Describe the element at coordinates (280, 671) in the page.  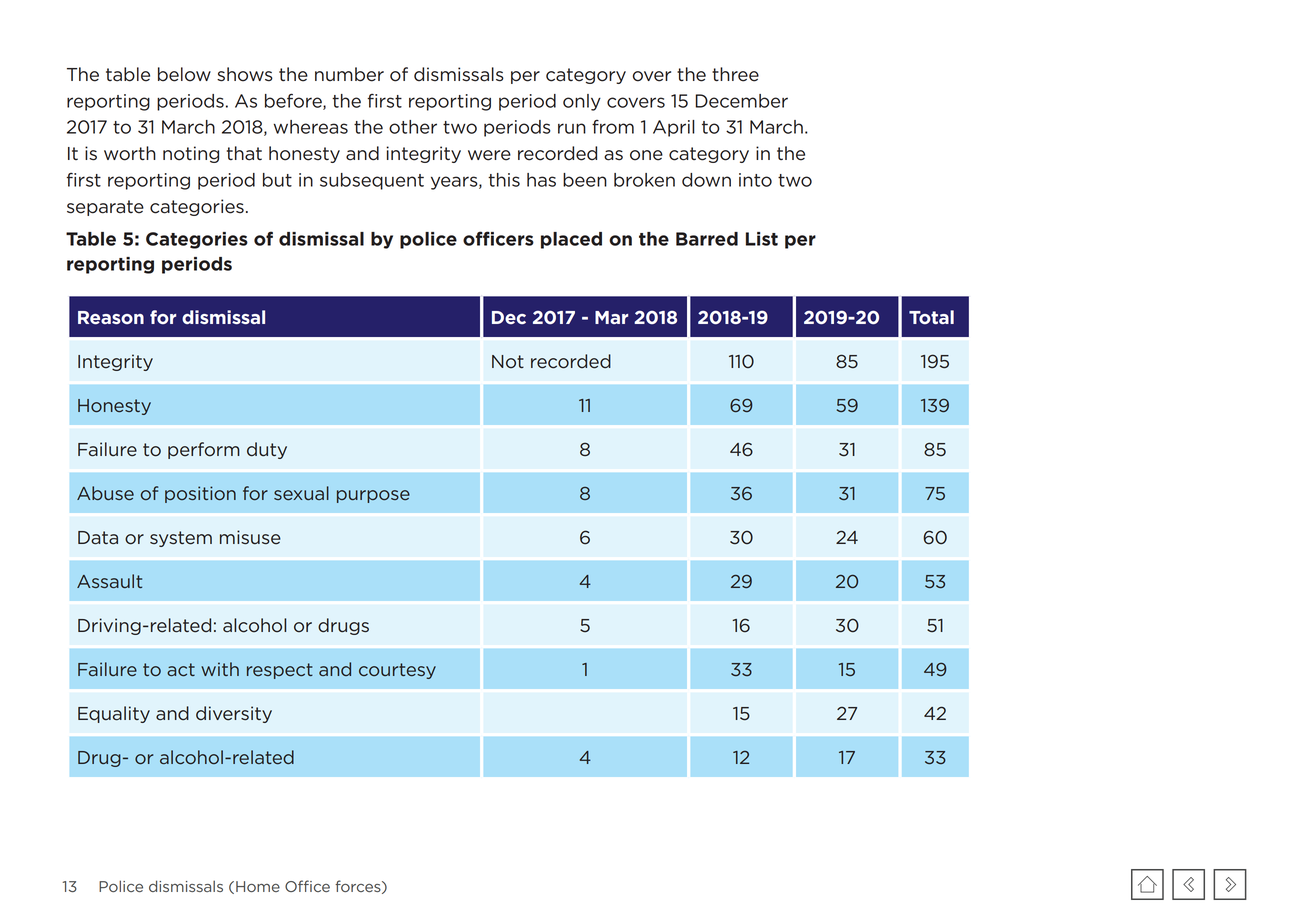
I see `respect` at that location.
